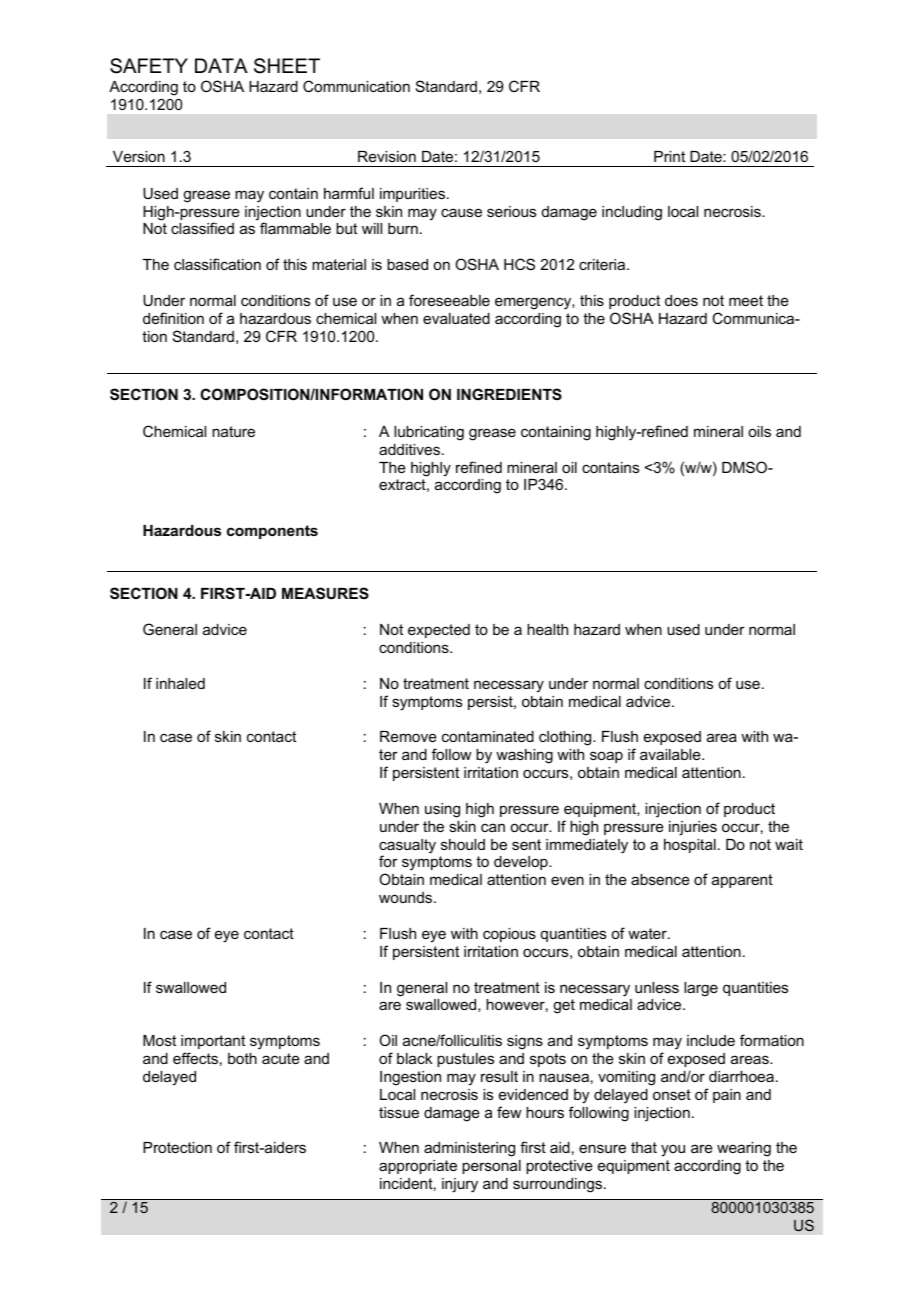 The height and width of the page is (1308, 924). I want to click on DATA, so click(221, 65).
